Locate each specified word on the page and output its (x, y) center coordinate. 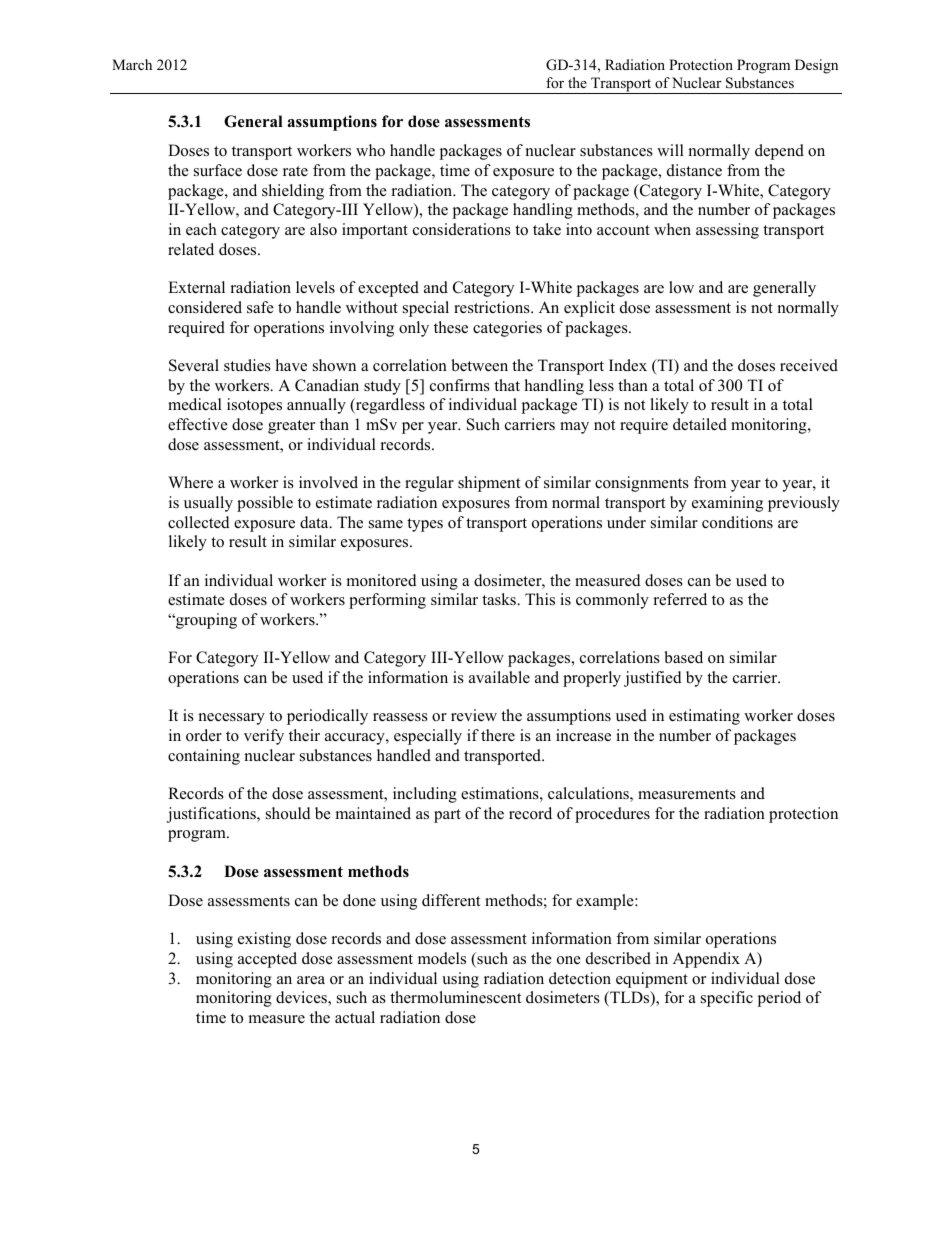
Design (816, 66)
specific (727, 999)
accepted (267, 960)
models (442, 958)
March (132, 64)
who (370, 150)
